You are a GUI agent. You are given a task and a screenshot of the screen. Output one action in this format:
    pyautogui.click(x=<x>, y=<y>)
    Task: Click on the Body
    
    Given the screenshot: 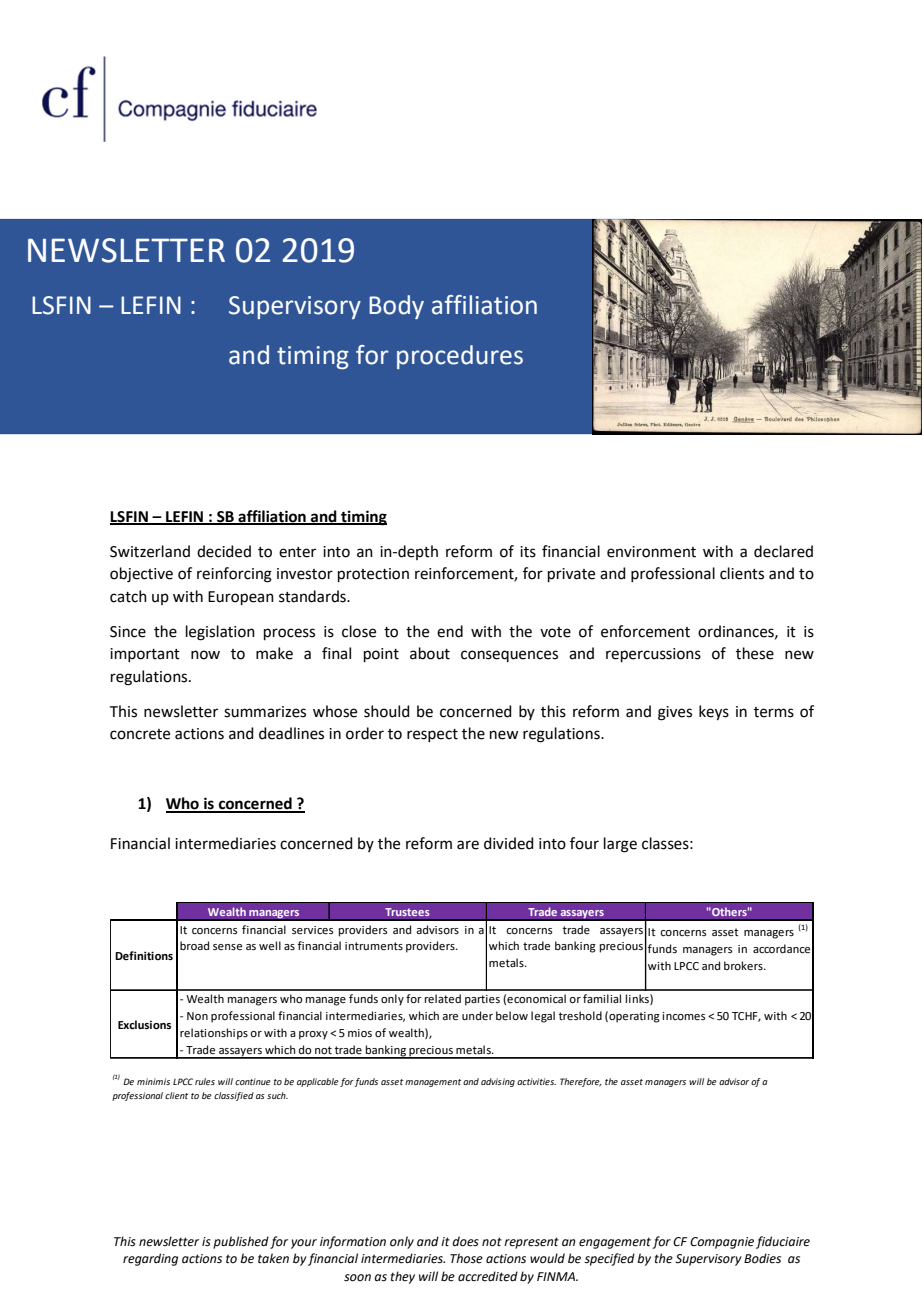 What is the action you would take?
    pyautogui.click(x=396, y=307)
